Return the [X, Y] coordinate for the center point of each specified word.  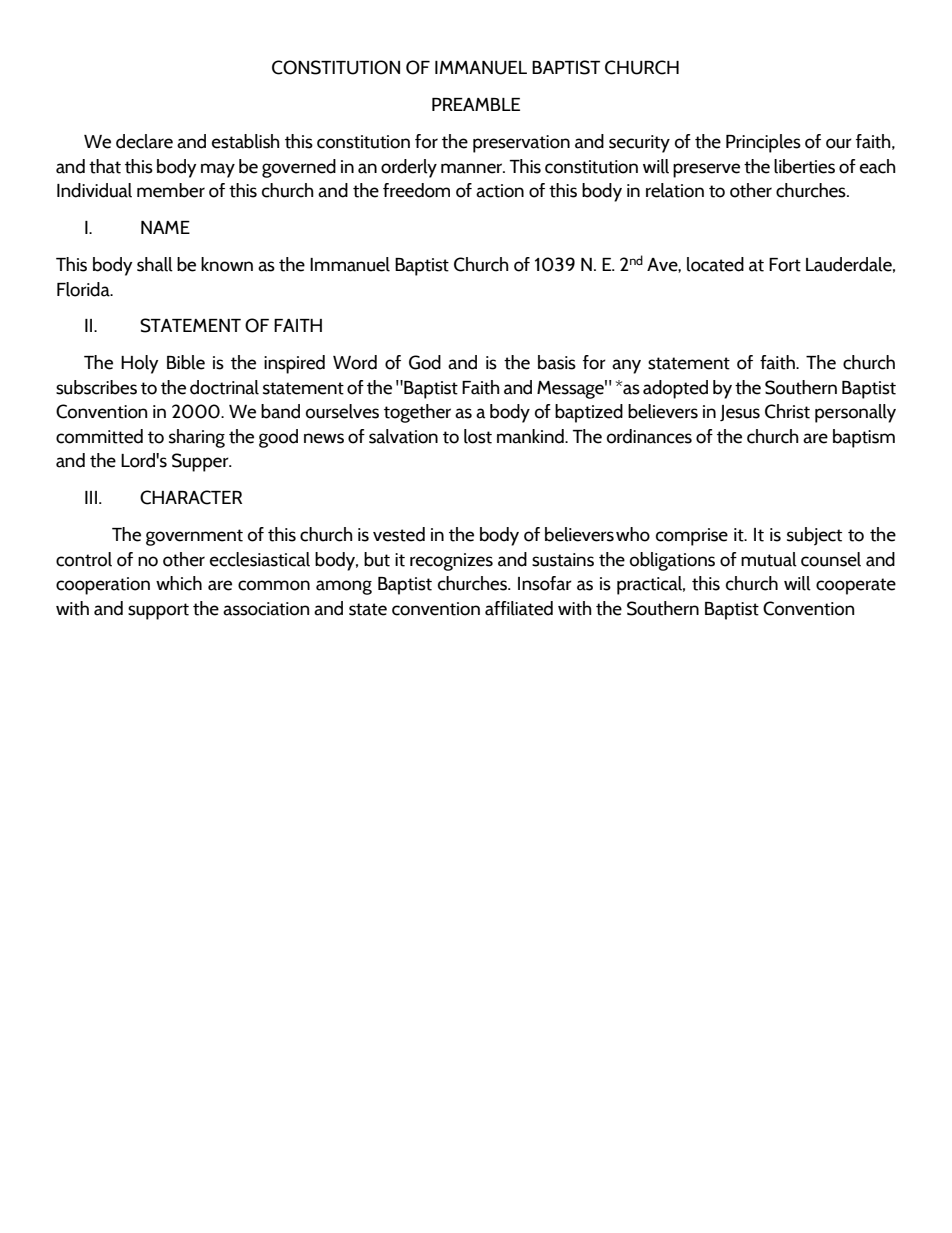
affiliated [519, 608]
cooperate [856, 586]
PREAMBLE [476, 104]
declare [144, 141]
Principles [763, 143]
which [179, 583]
